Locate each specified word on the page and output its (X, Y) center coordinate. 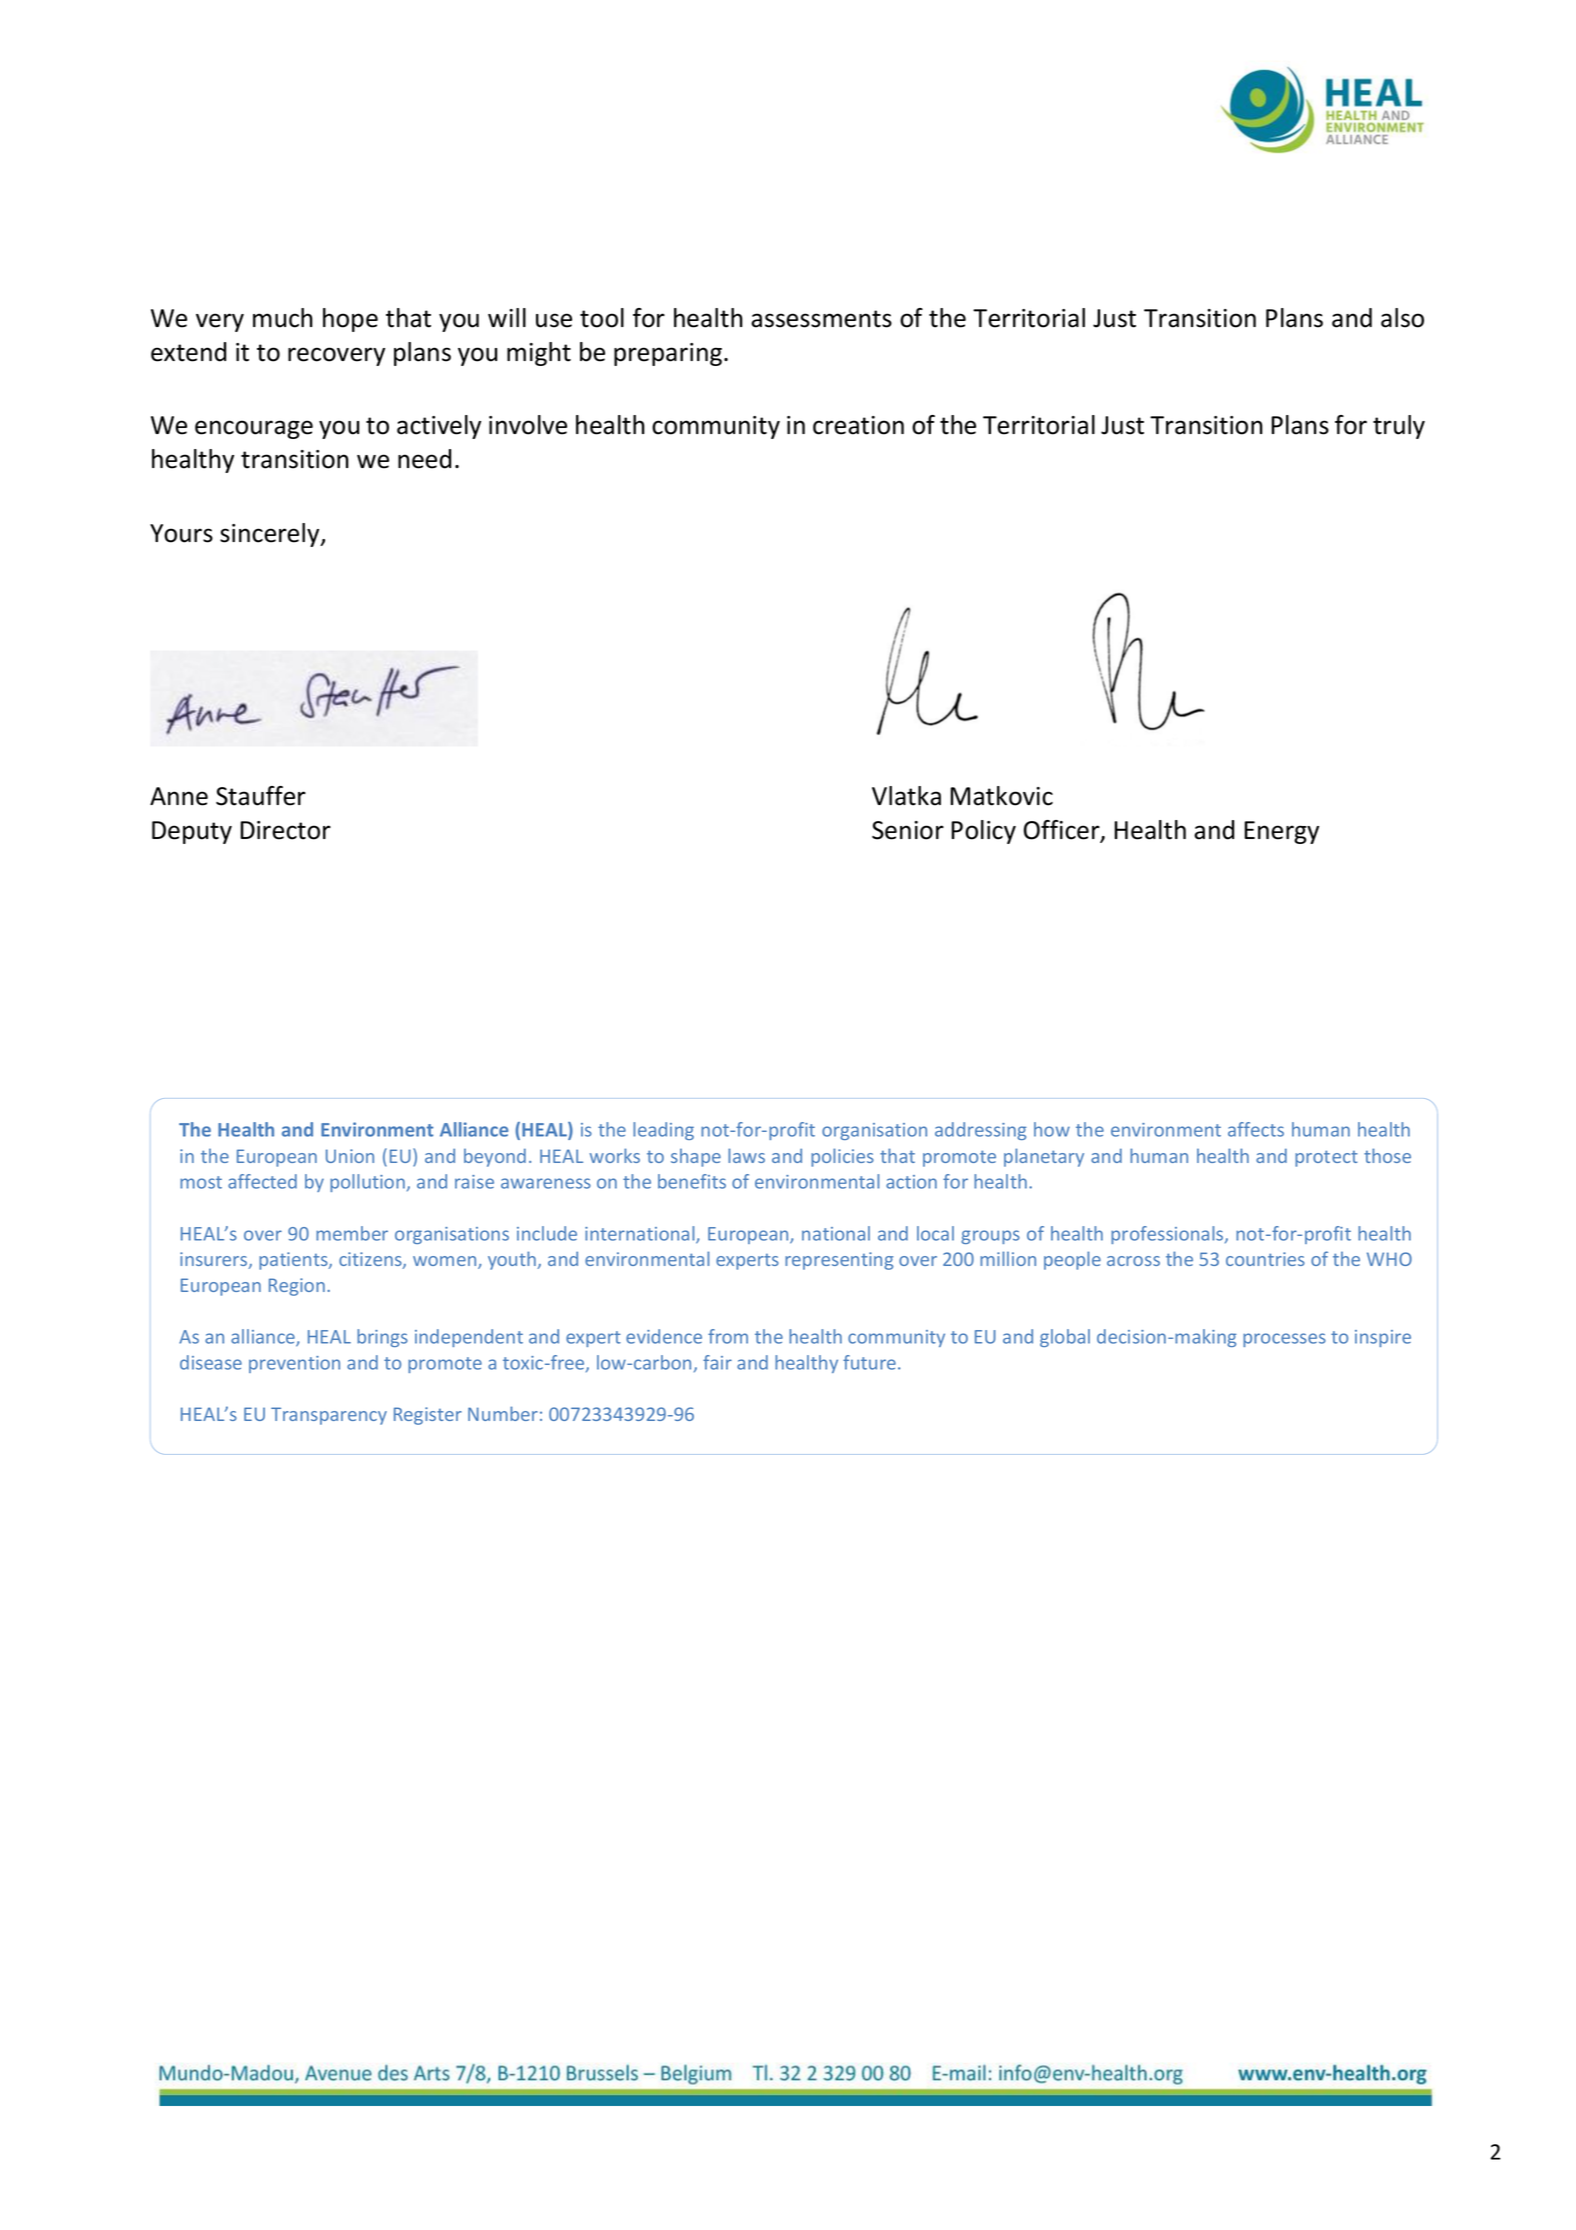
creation (858, 425)
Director (285, 830)
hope (350, 320)
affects (1256, 1129)
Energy (1281, 832)
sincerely (271, 535)
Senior (908, 830)
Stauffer (261, 796)
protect (1326, 1158)
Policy (983, 832)
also (1402, 318)
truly (1399, 427)
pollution (367, 1183)
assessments (821, 319)
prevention (294, 1364)
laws (746, 1155)
